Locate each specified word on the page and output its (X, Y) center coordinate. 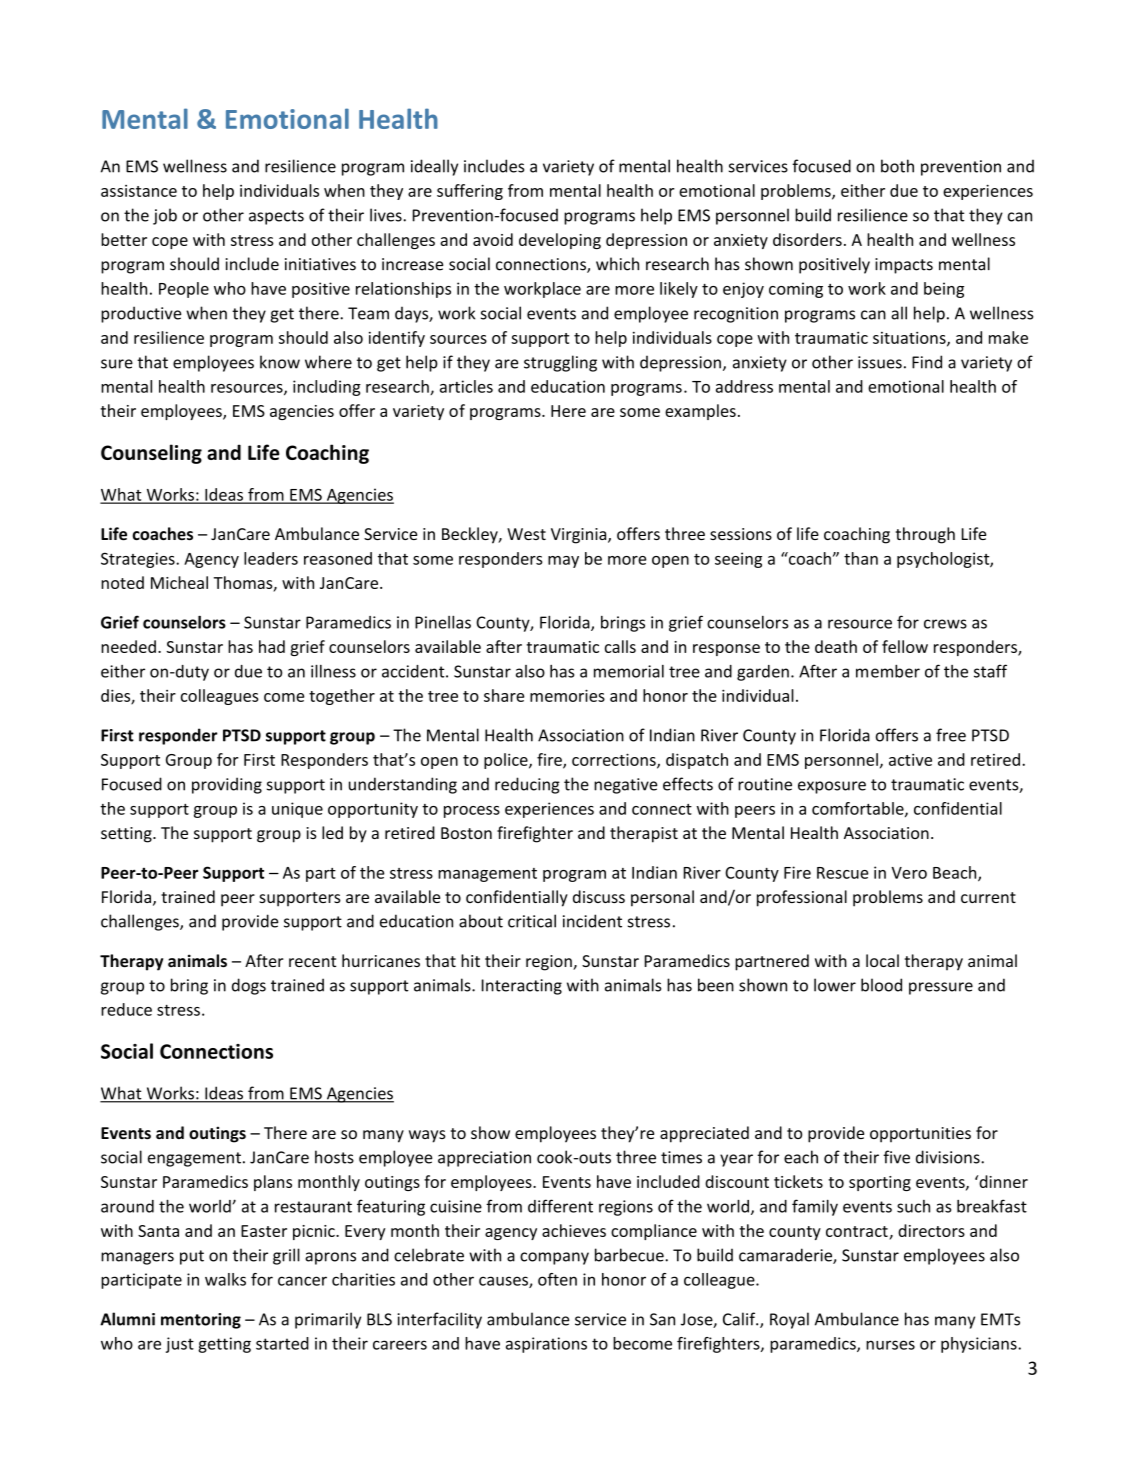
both (897, 166)
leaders (271, 558)
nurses (890, 1345)
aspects (276, 217)
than (861, 558)
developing (560, 241)
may (563, 562)
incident (592, 921)
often (557, 1279)
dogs (249, 986)
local (882, 960)
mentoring (201, 1321)
